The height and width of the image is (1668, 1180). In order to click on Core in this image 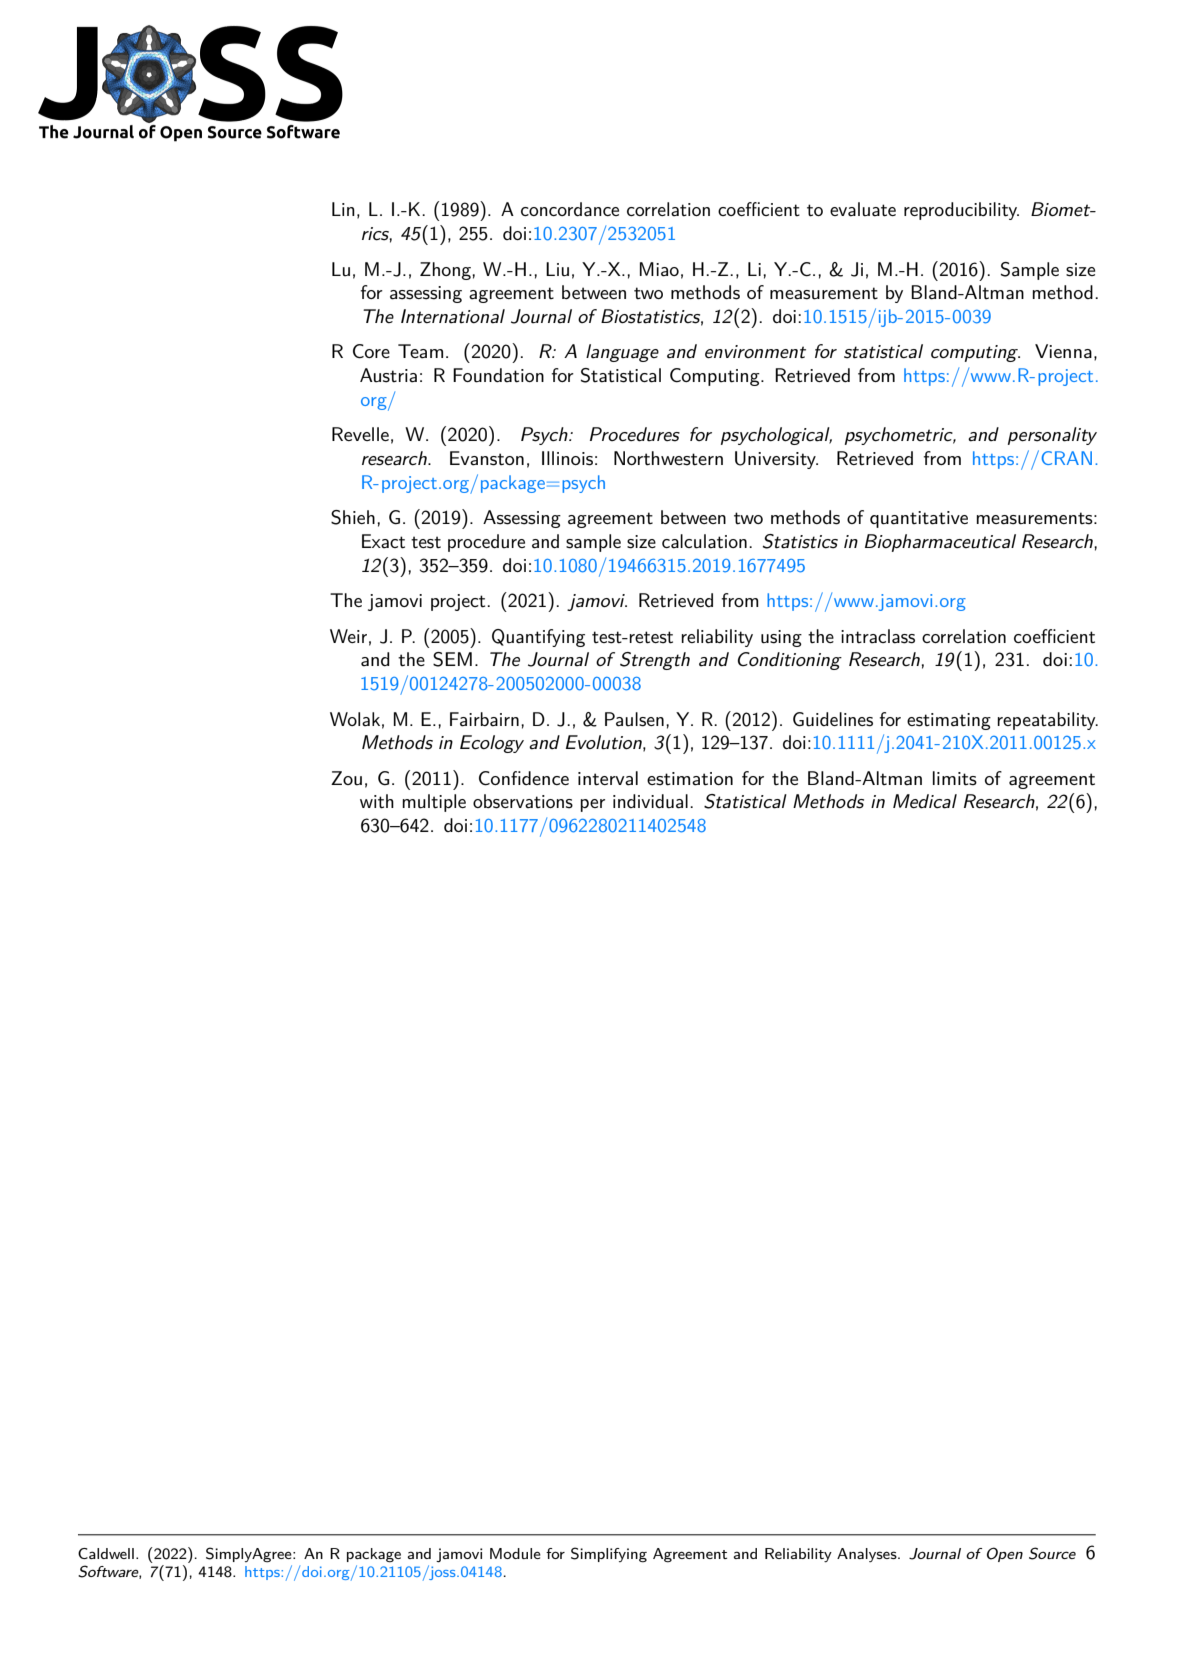, I will do `click(371, 351)`.
